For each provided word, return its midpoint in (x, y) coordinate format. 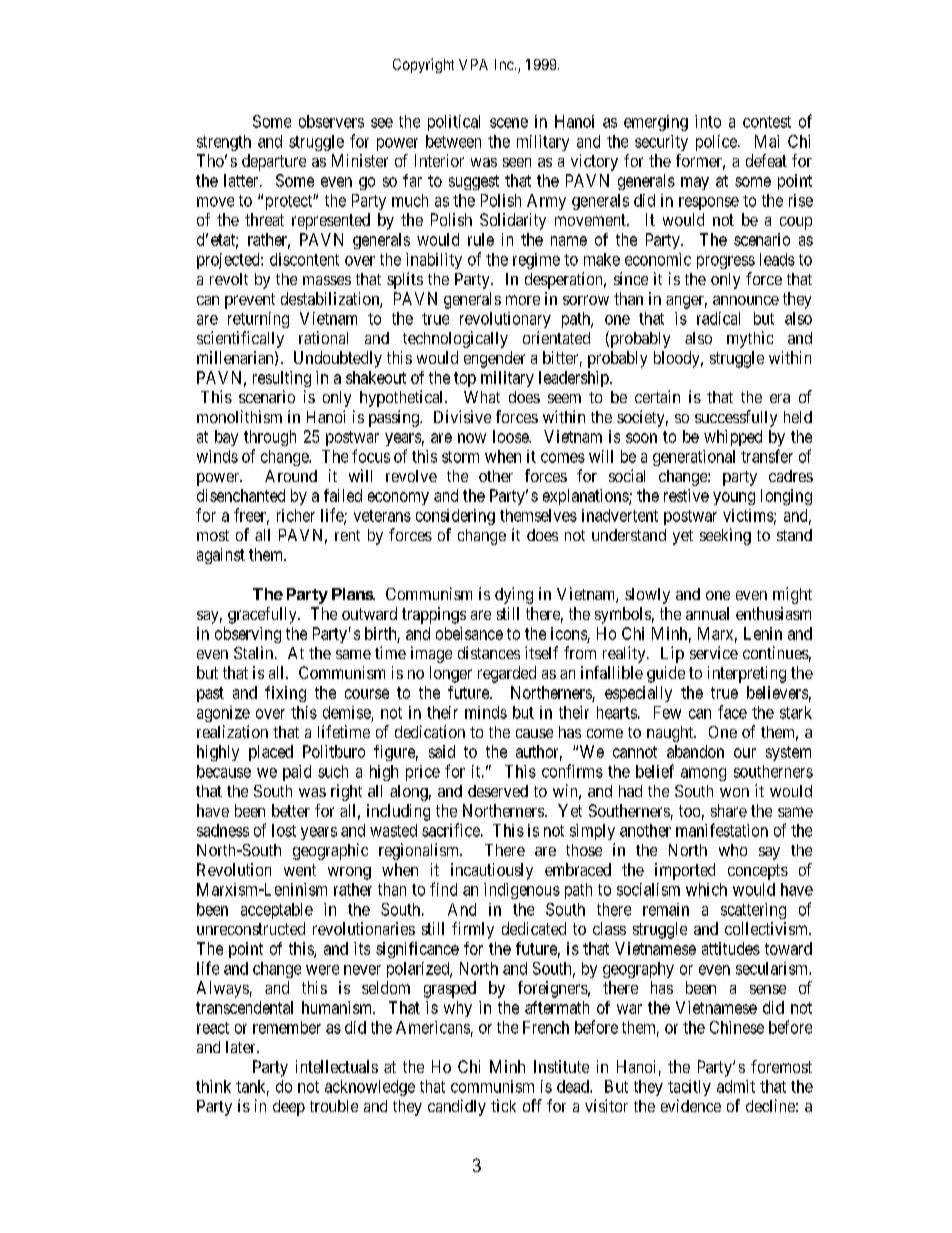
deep (289, 1108)
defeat (766, 160)
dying (514, 595)
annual (707, 613)
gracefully (263, 615)
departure (274, 162)
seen (517, 162)
